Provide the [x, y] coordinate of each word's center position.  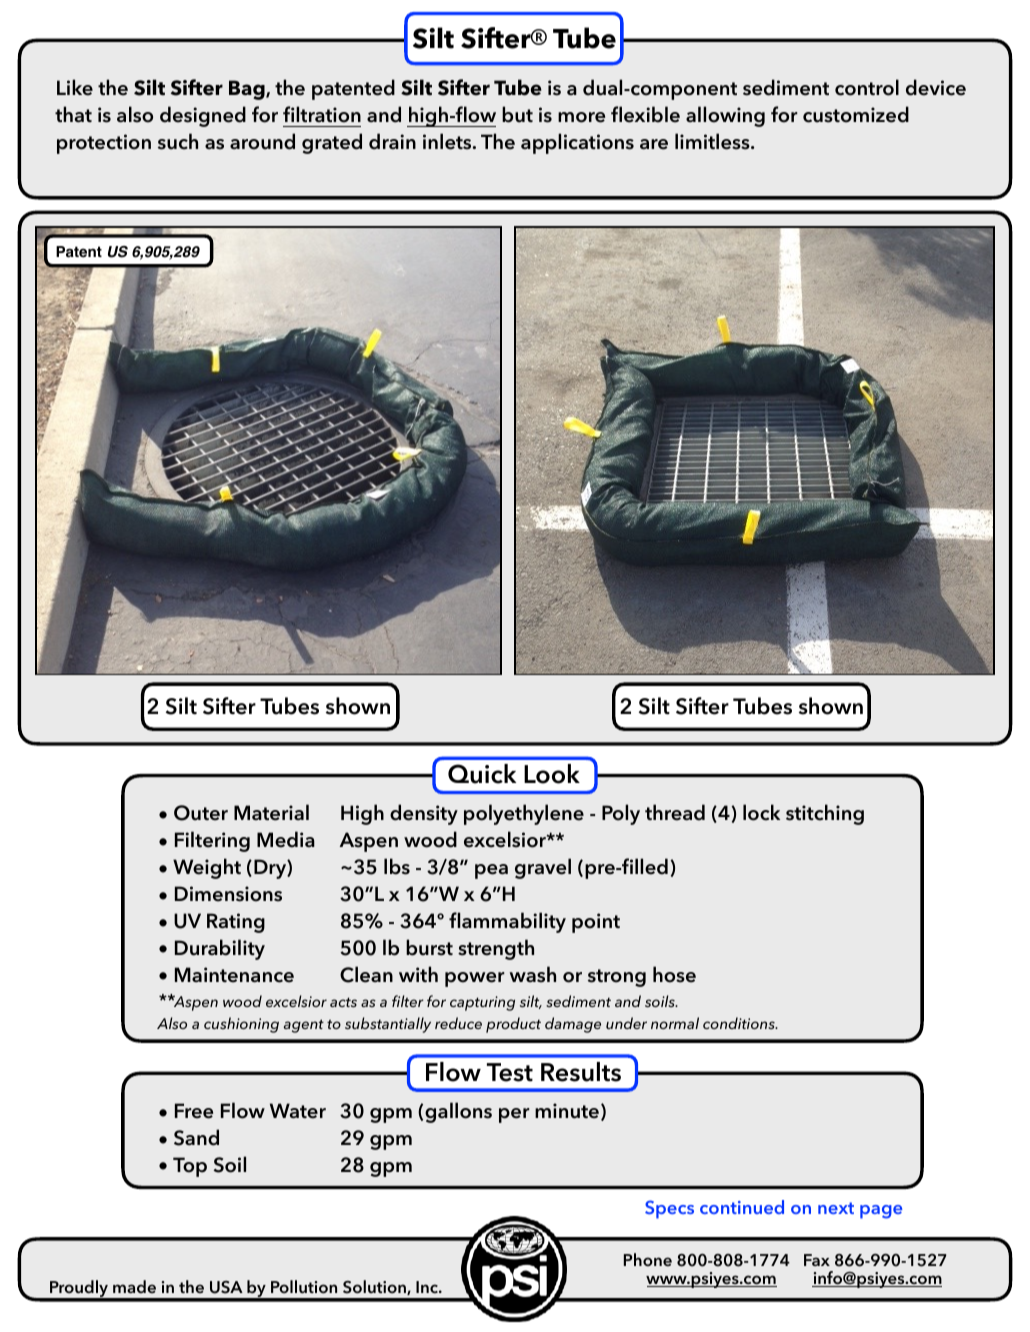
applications [577, 143]
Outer [201, 813]
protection [104, 144]
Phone [648, 1259]
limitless [713, 141]
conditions [740, 1023]
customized [856, 114]
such [178, 141]
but [517, 114]
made [134, 1286]
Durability [220, 949]
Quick [482, 774]
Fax [817, 1260]
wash [532, 974]
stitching [825, 814]
